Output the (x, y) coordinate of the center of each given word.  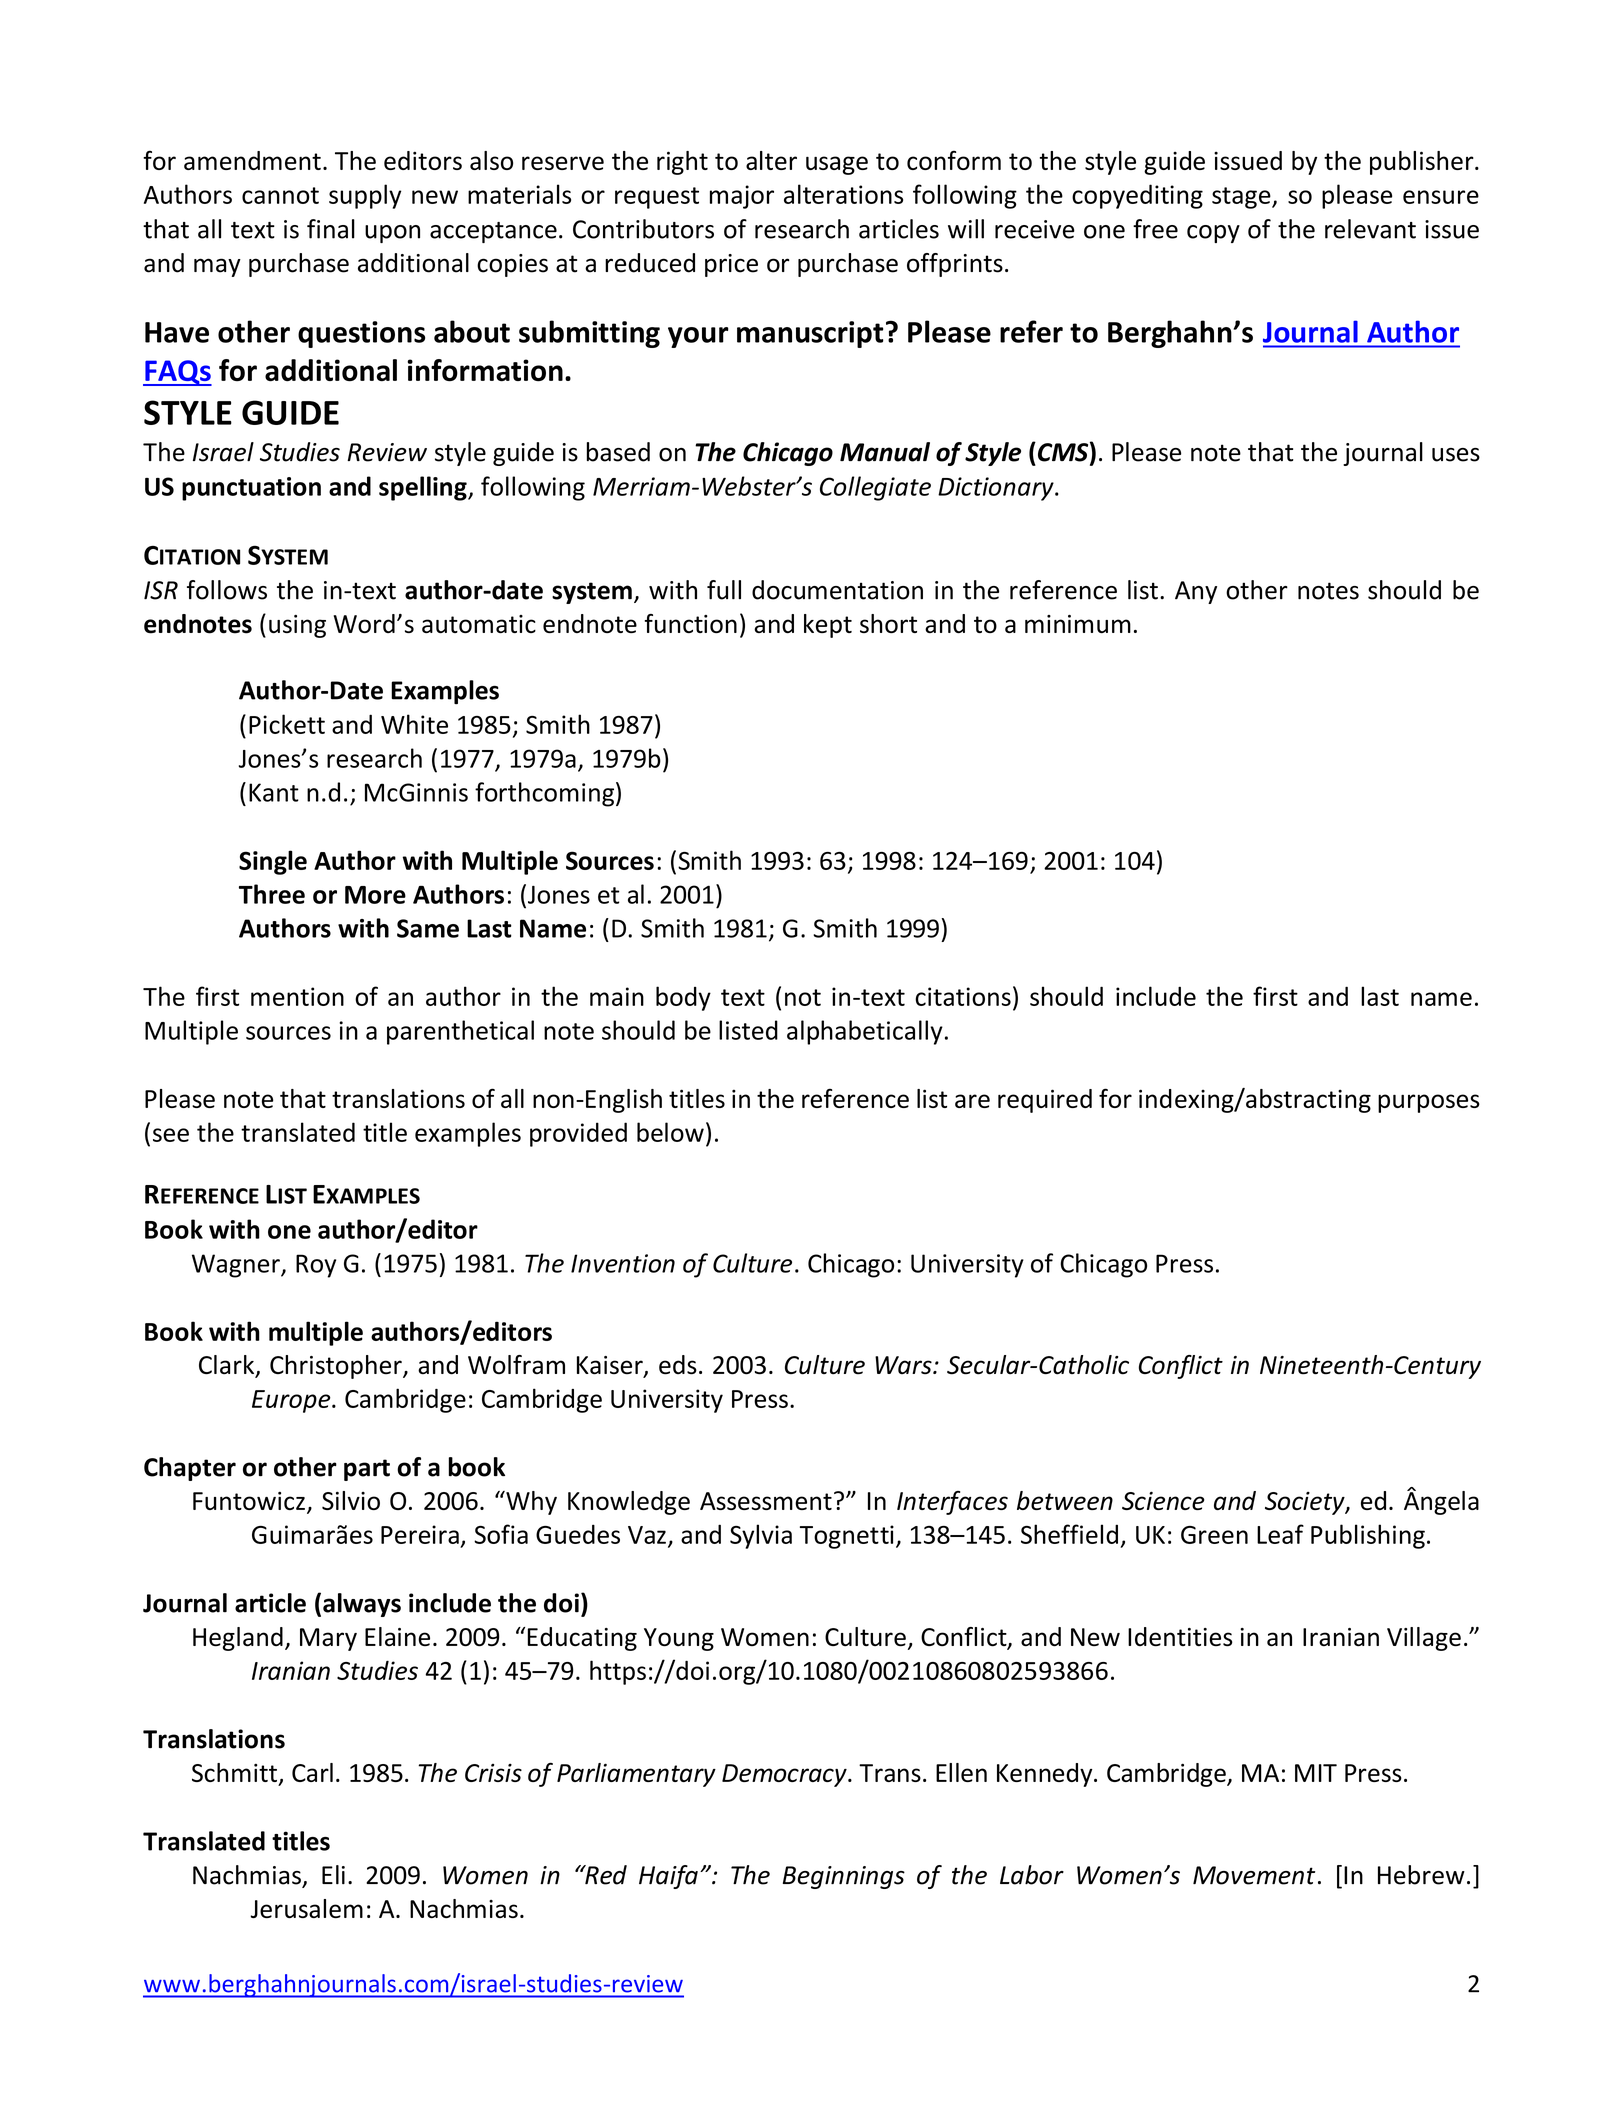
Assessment (766, 1501)
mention (297, 996)
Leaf (1280, 1534)
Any (1196, 592)
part (367, 1470)
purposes (1429, 1103)
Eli (333, 1874)
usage (837, 165)
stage (1242, 198)
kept (828, 626)
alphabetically (865, 1032)
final (331, 229)
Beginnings (844, 1877)
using (297, 626)
